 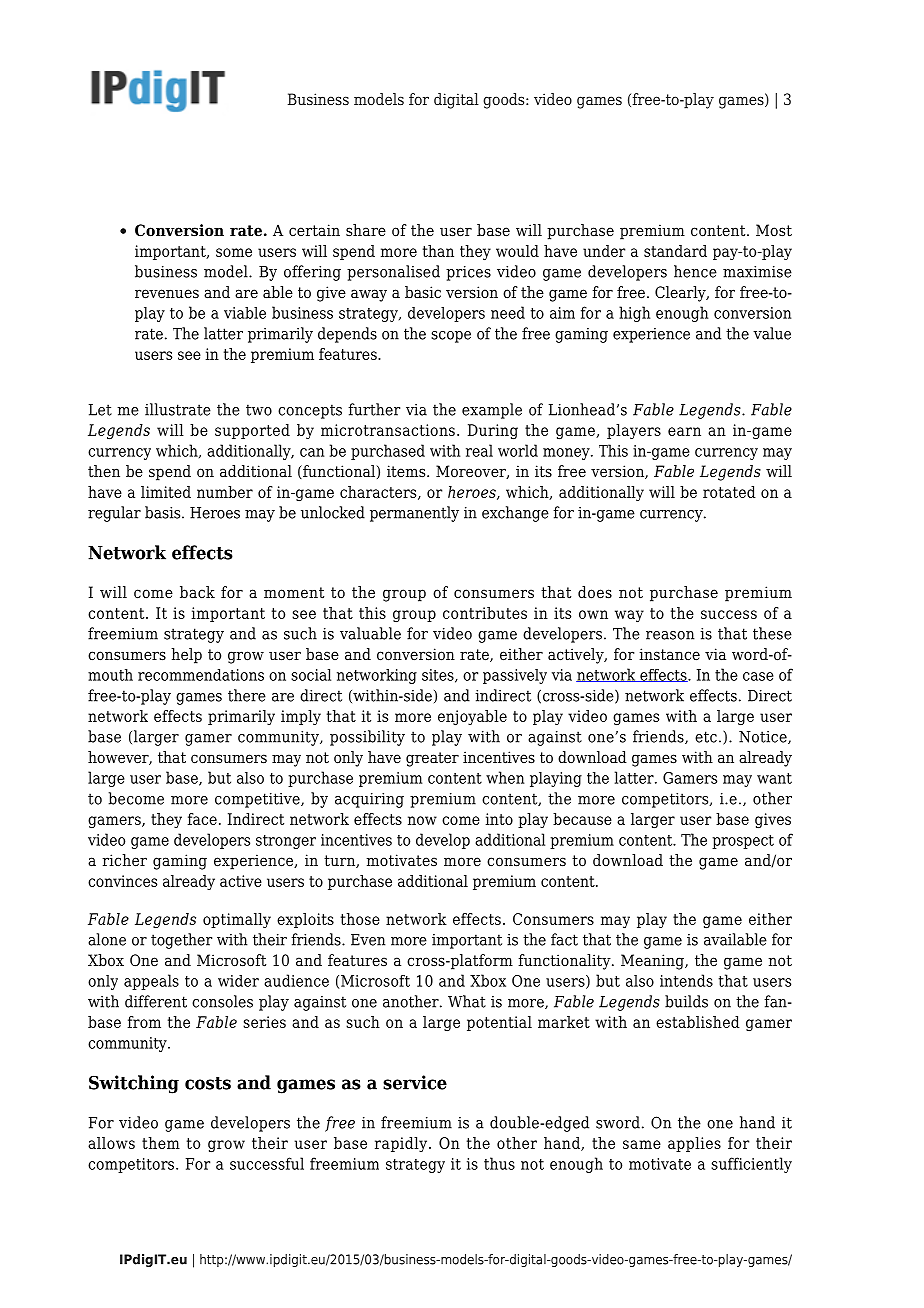 What do you see at coordinates (743, 842) in the image?
I see `prospect` at bounding box center [743, 842].
